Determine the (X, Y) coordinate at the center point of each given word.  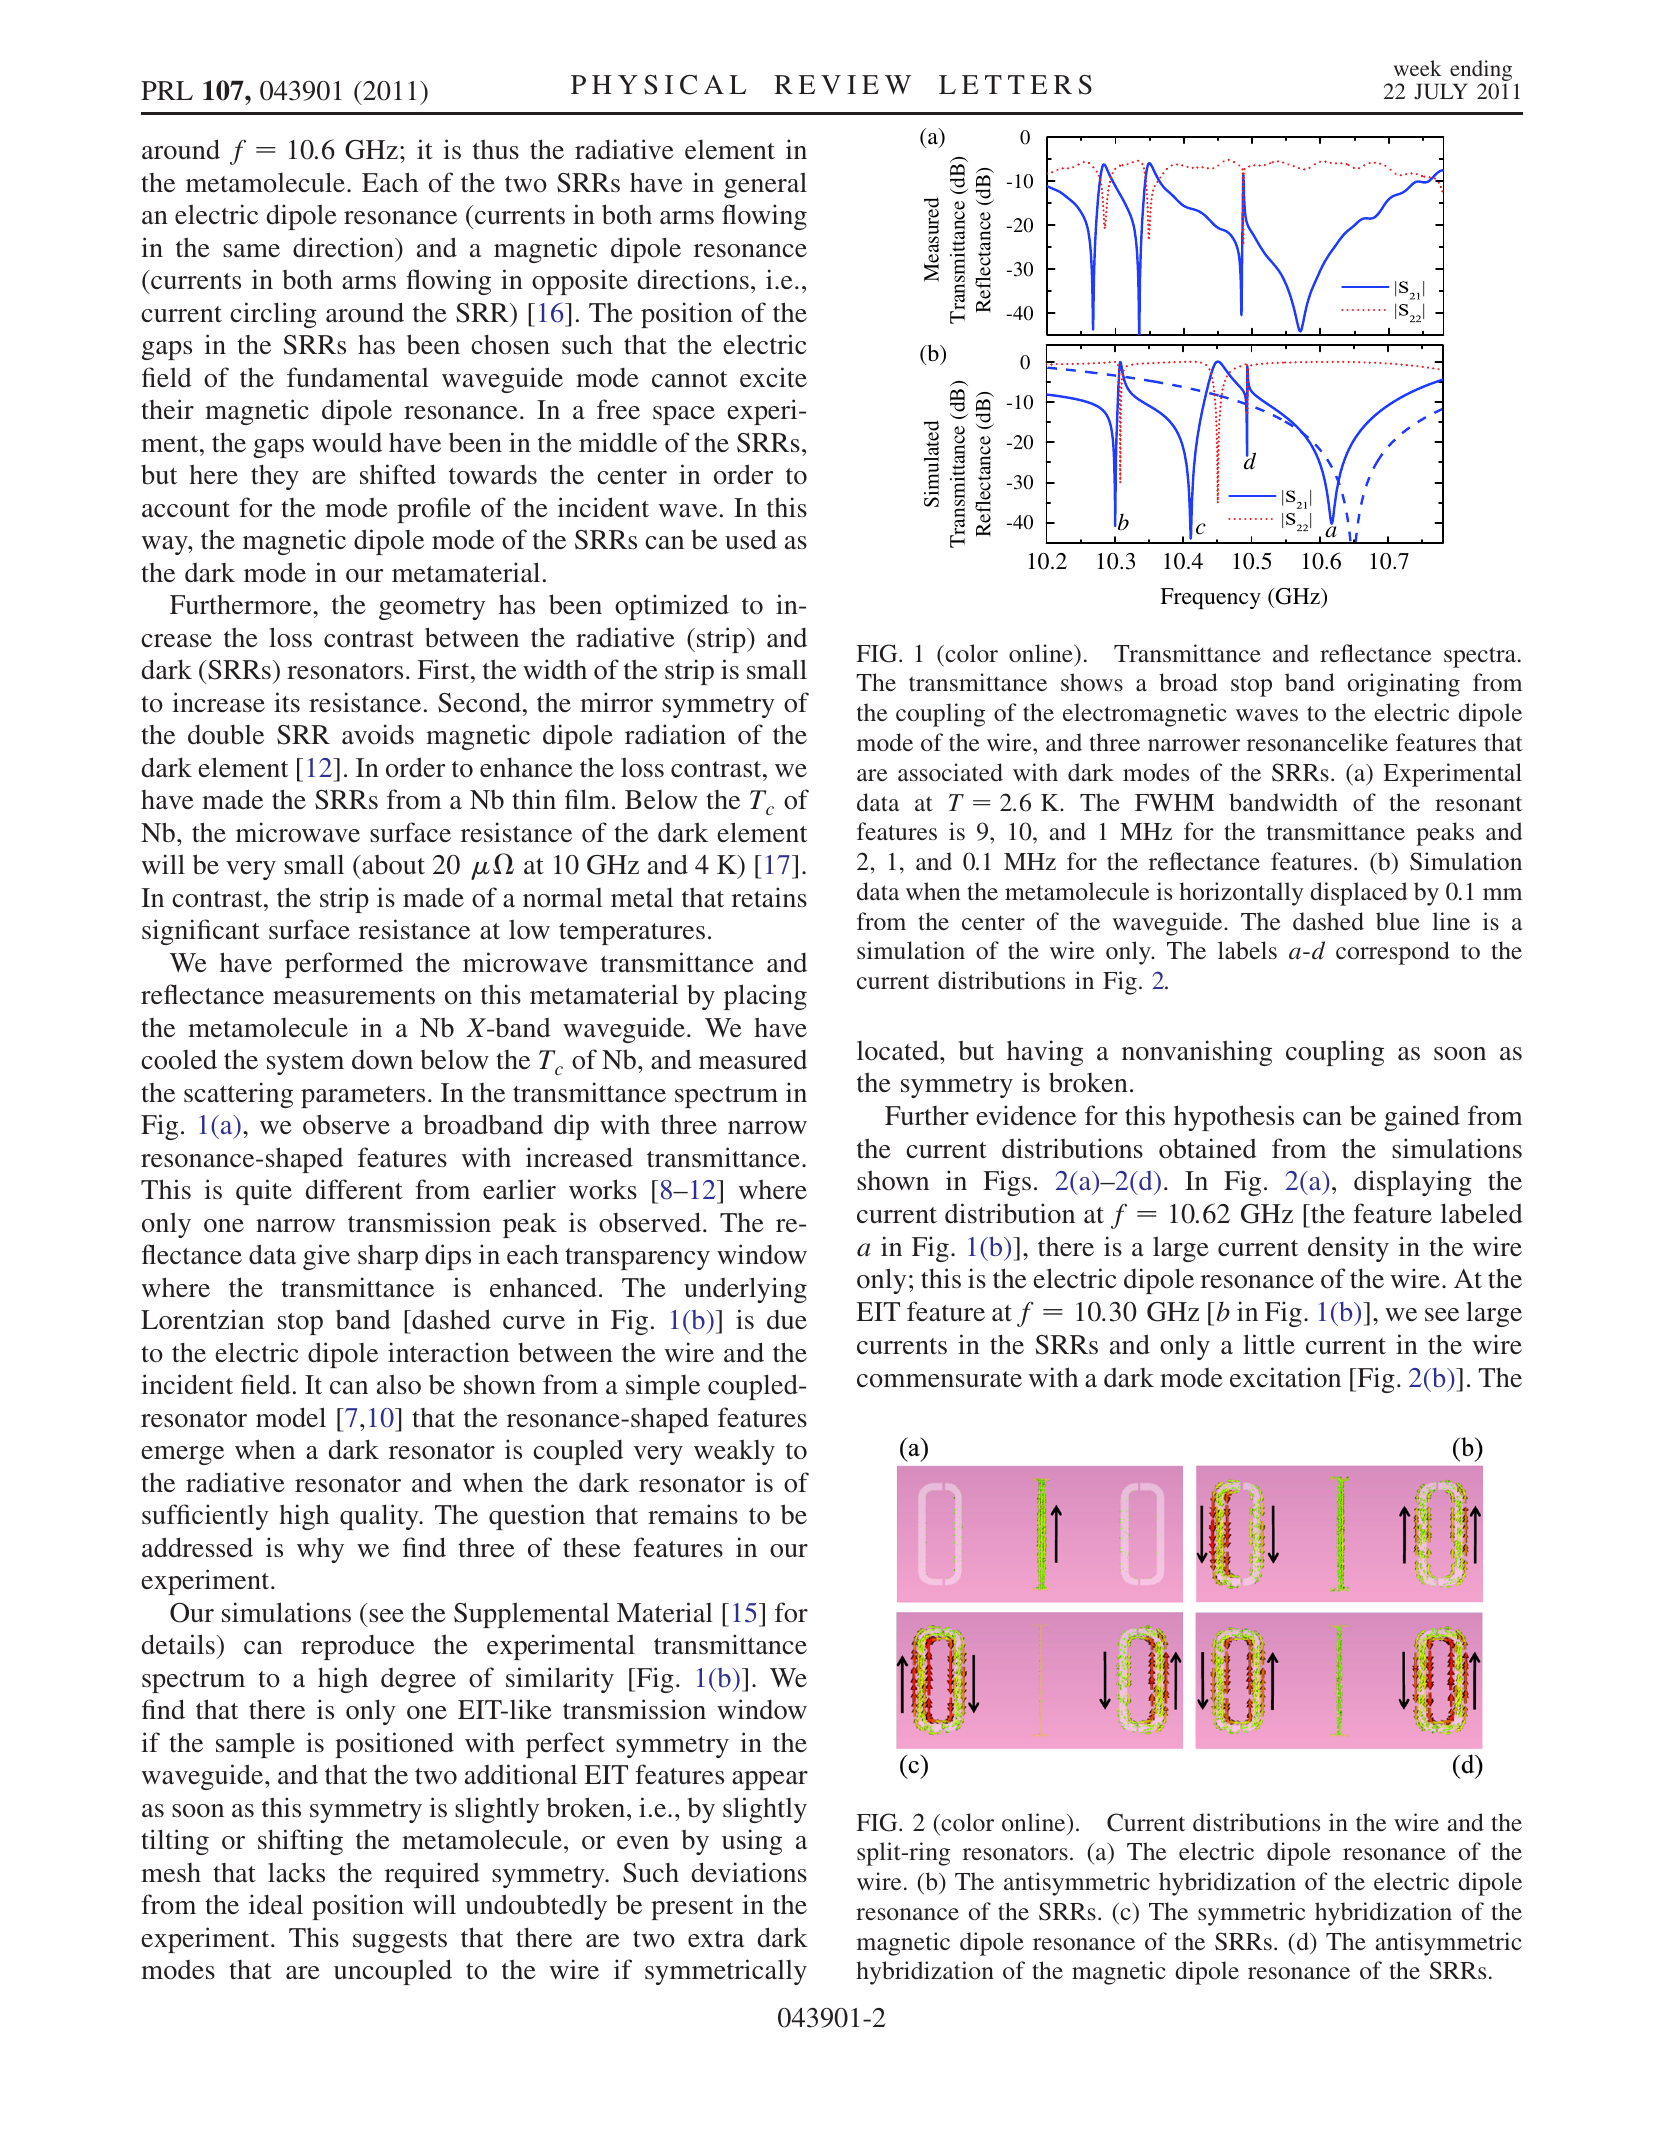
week (1418, 68)
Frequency (1210, 598)
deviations (749, 1872)
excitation (1285, 1377)
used (751, 539)
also (399, 1384)
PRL (167, 90)
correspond (1393, 953)
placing (765, 997)
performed (344, 965)
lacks (296, 1872)
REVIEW (842, 84)
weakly (734, 1452)
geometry (432, 609)
